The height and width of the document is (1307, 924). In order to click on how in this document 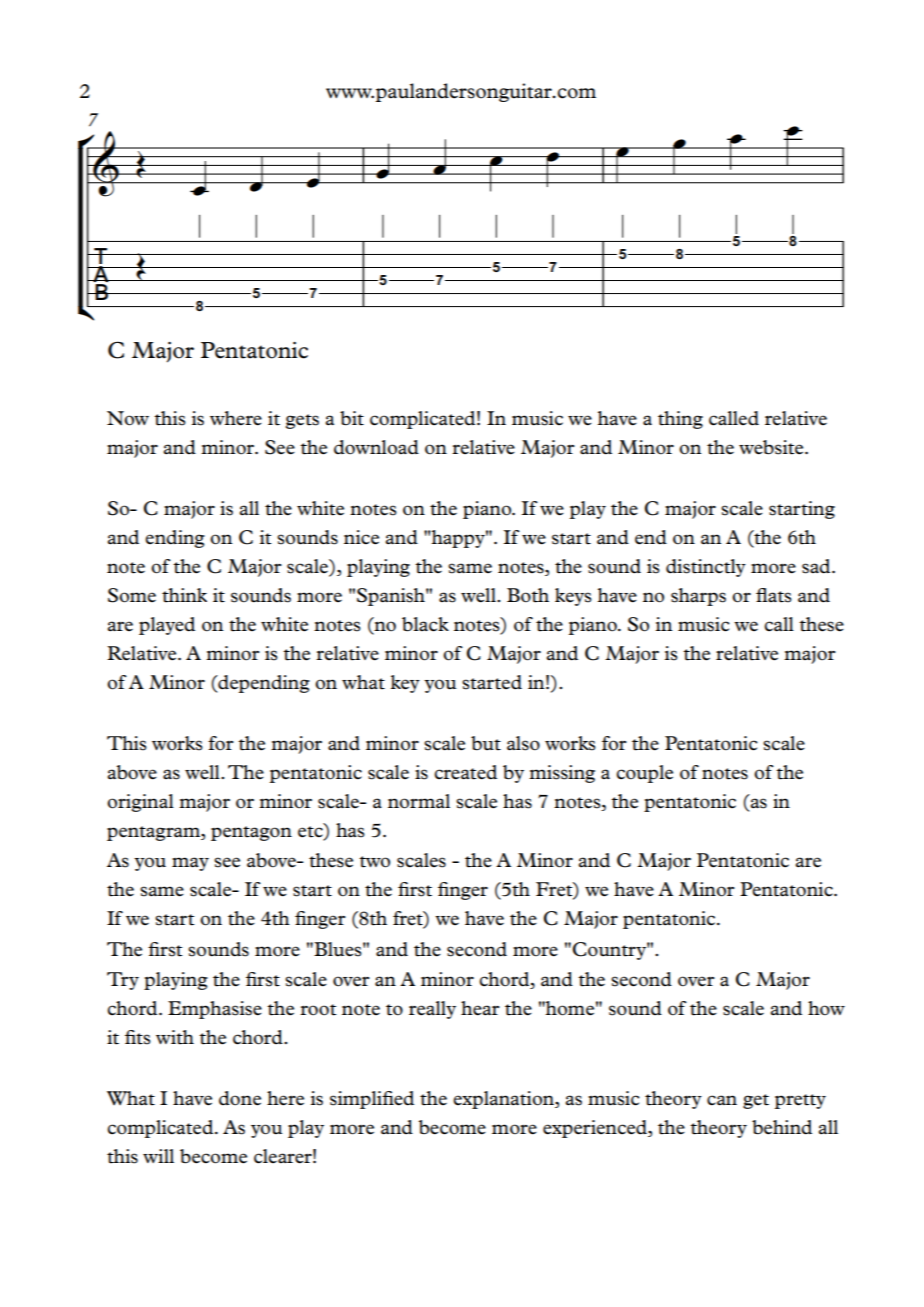, I will do `click(826, 1008)`.
